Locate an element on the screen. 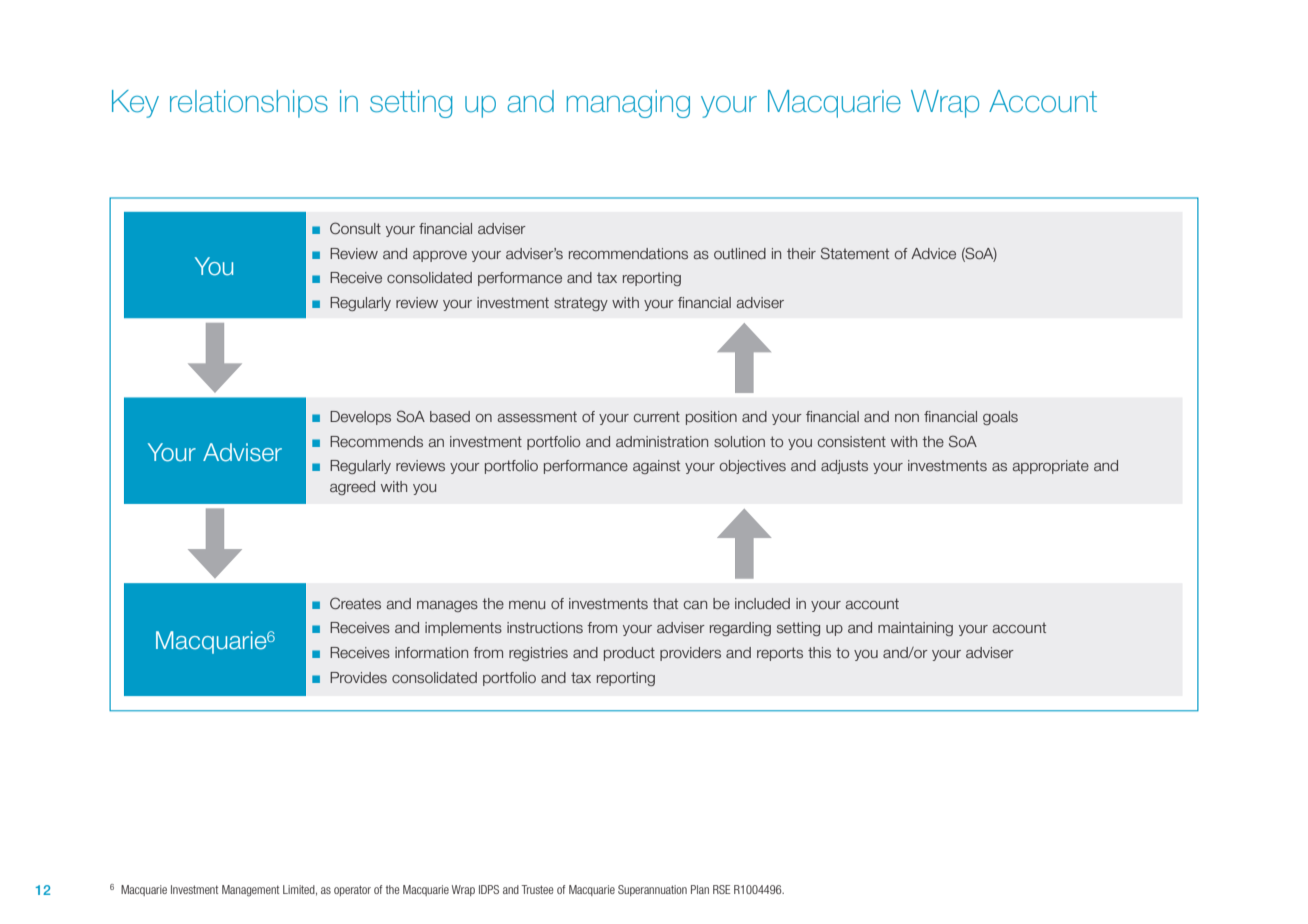  Management is located at coordinates (250, 891).
